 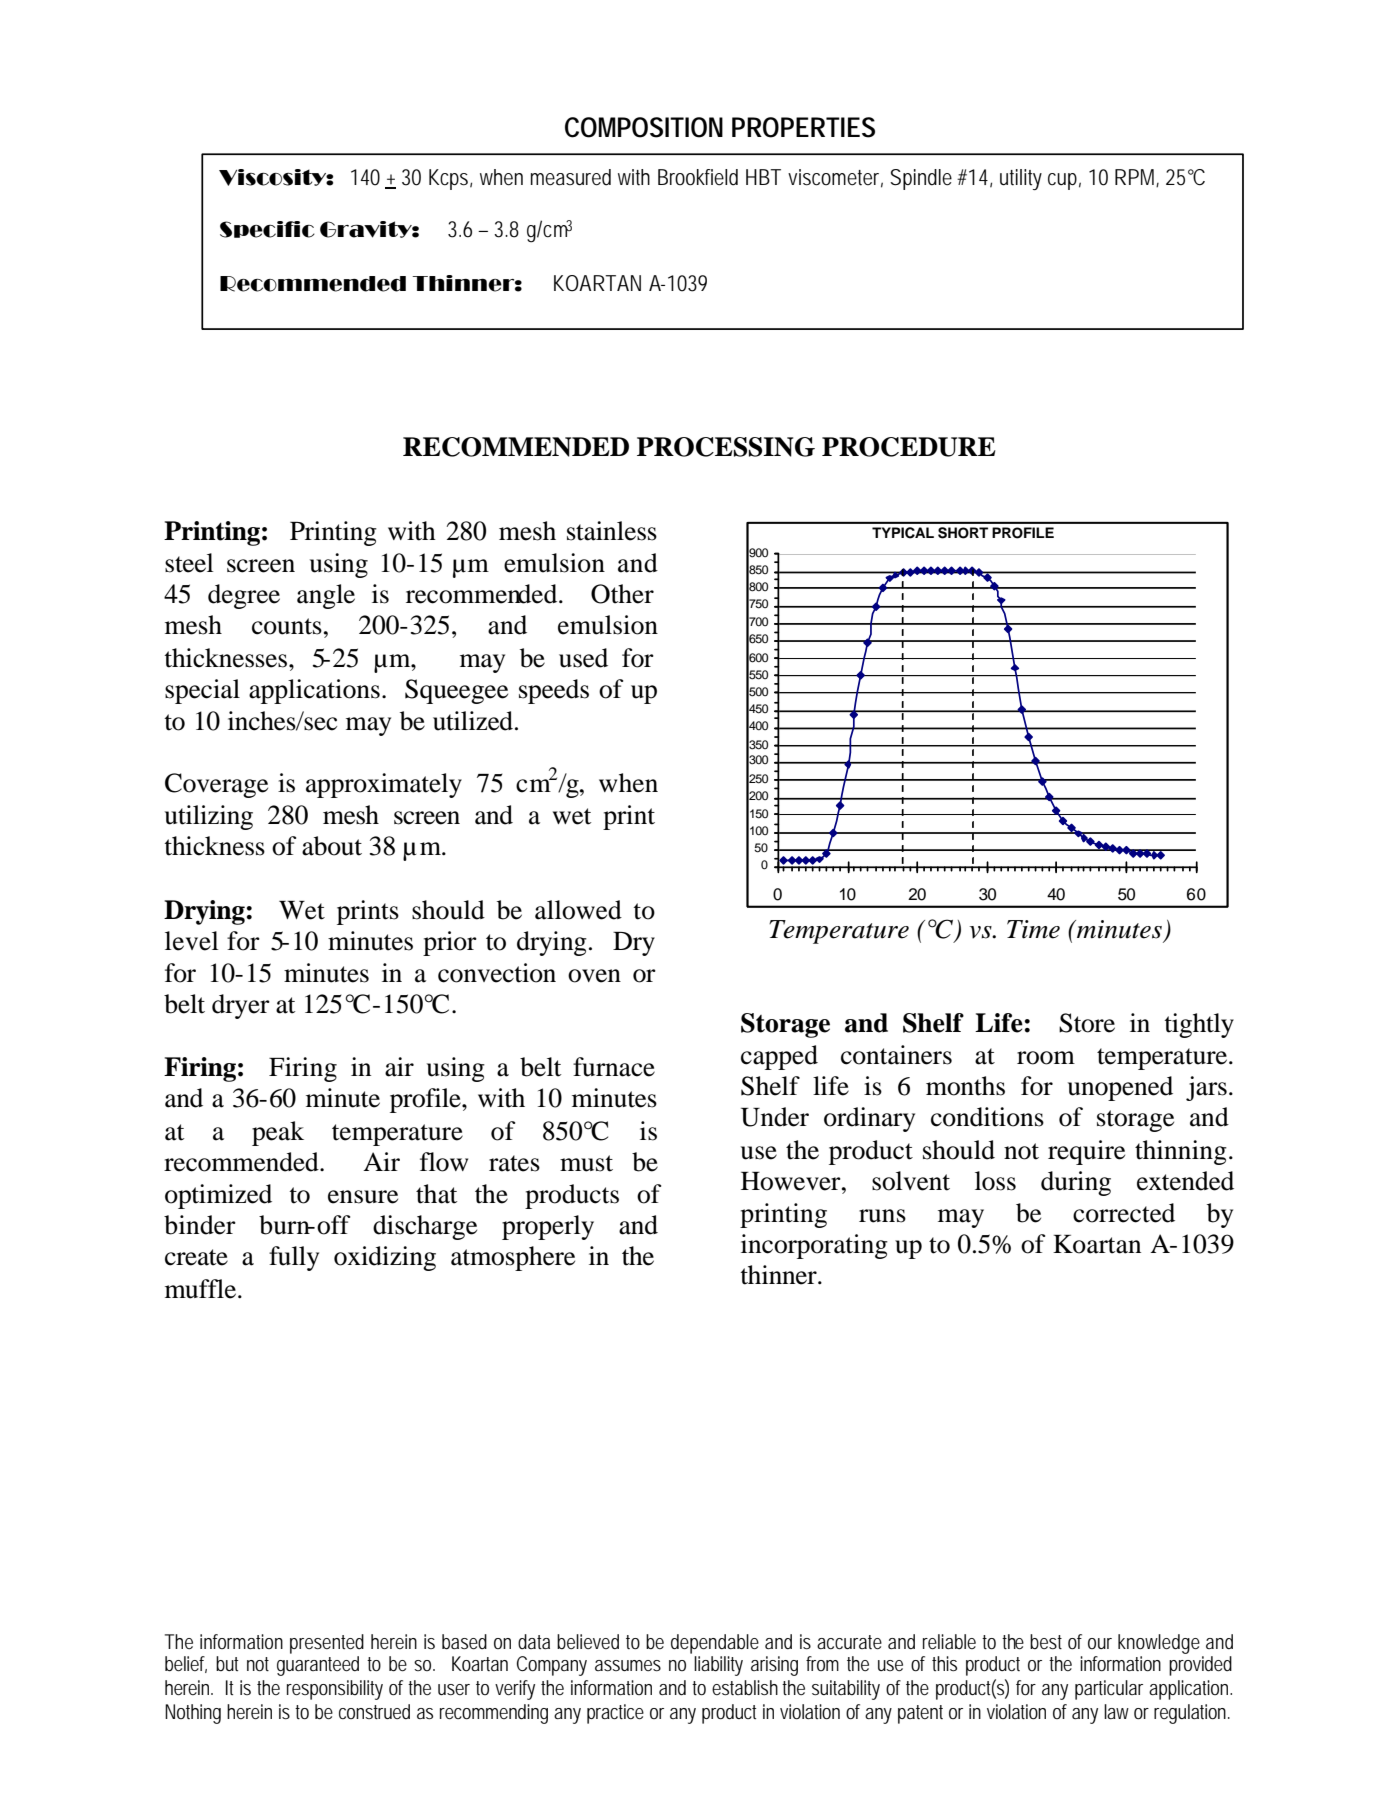 What do you see at coordinates (1021, 179) in the image?
I see `utility` at bounding box center [1021, 179].
